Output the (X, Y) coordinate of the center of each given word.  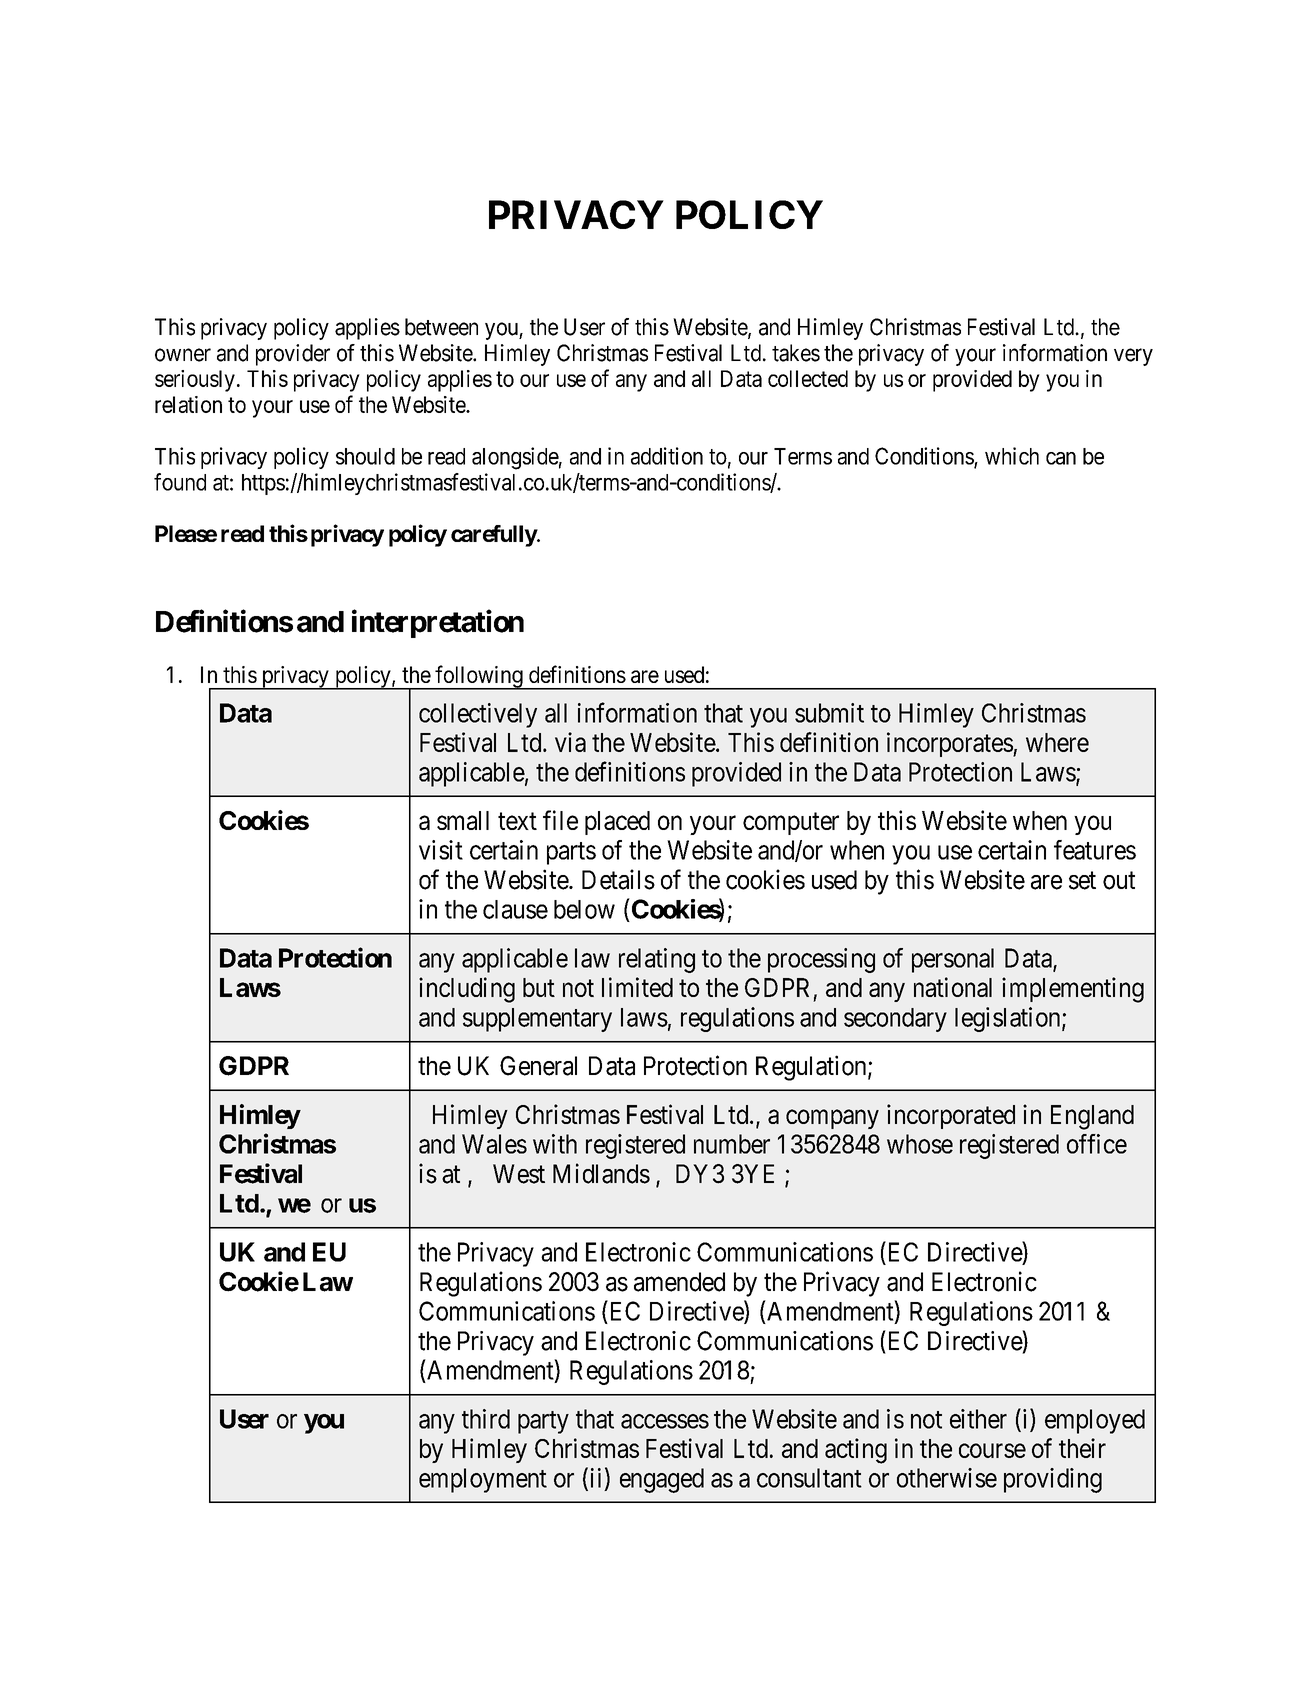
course (992, 1450)
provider (293, 355)
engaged (662, 1480)
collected (808, 378)
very (1133, 357)
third (486, 1419)
